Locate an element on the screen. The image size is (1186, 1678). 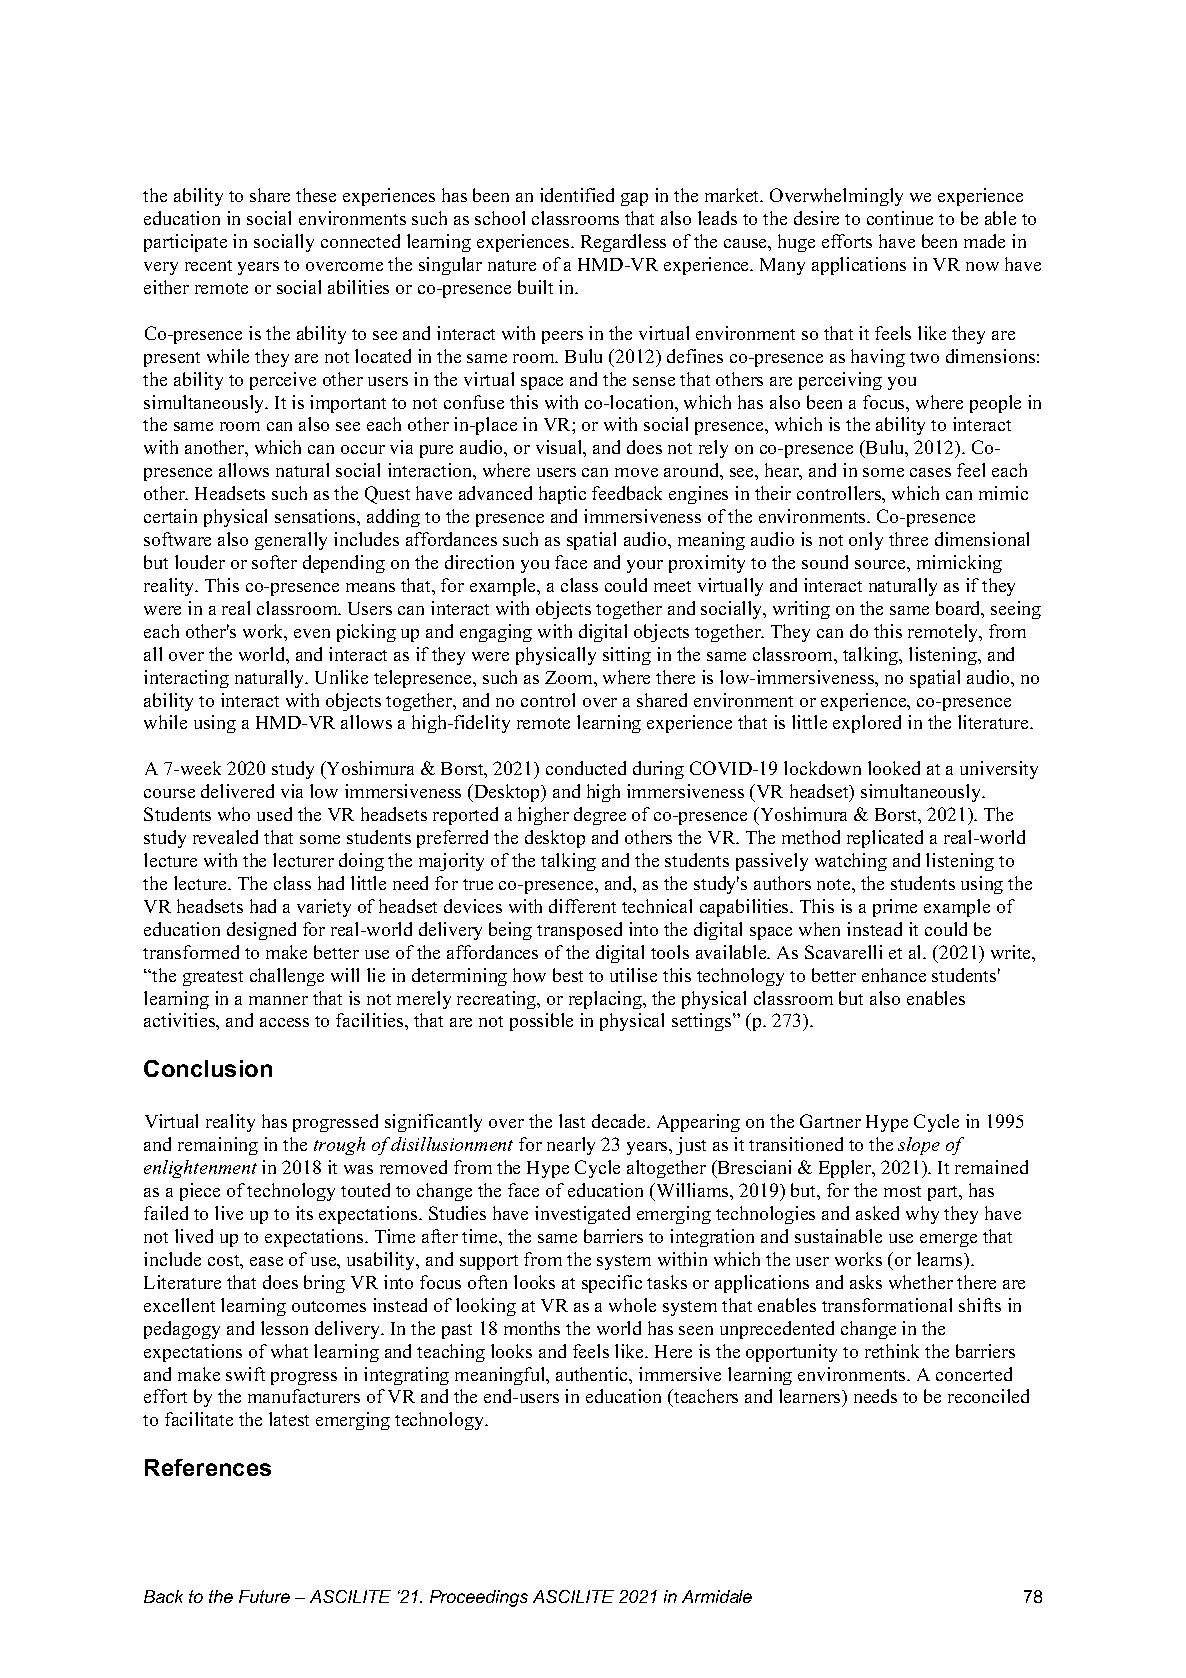
Future is located at coordinates (264, 1596).
